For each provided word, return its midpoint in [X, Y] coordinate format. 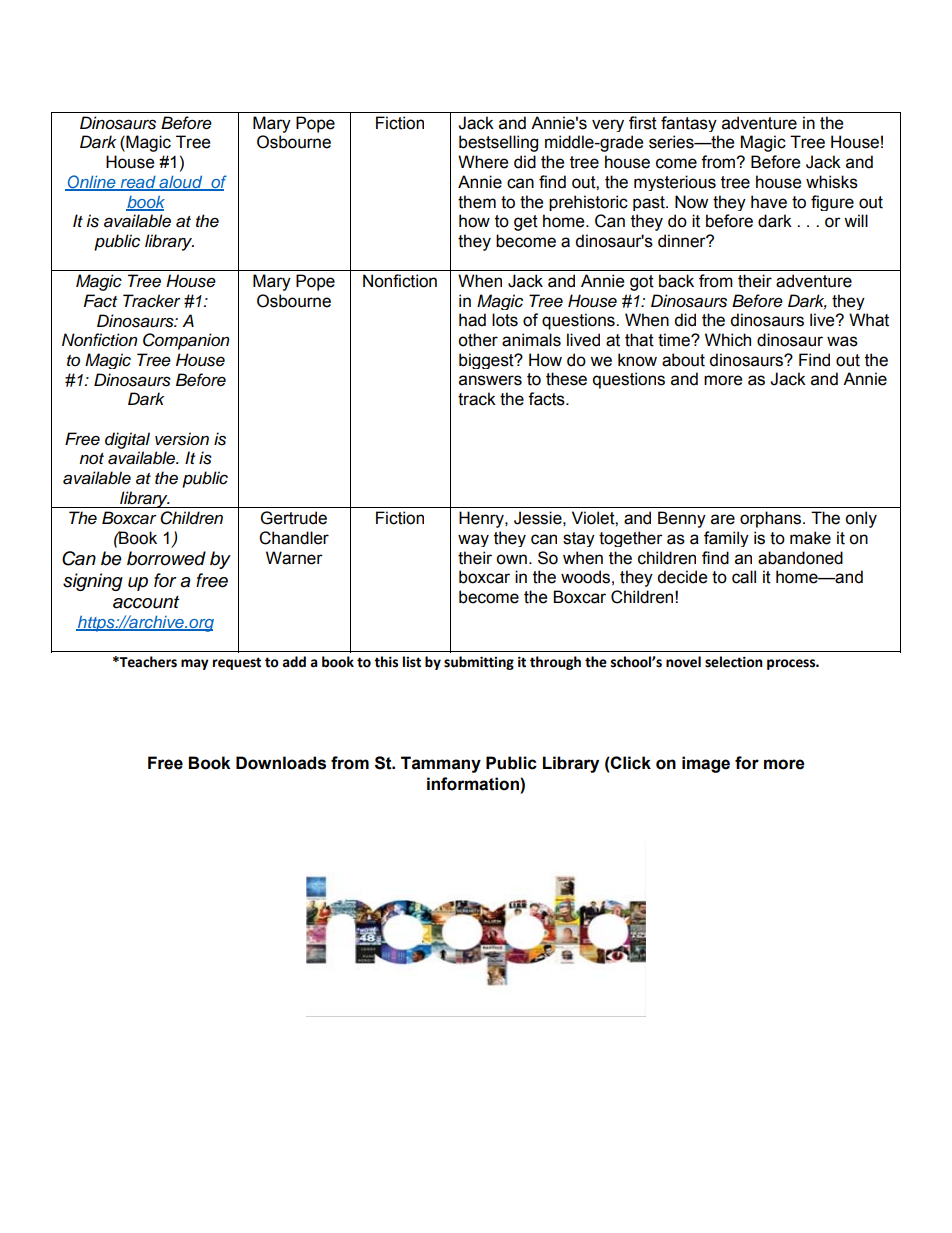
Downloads [281, 763]
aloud [181, 183]
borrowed [166, 558]
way [473, 540]
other [478, 340]
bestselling [498, 143]
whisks [832, 182]
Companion [186, 341]
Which [728, 340]
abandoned [800, 558]
